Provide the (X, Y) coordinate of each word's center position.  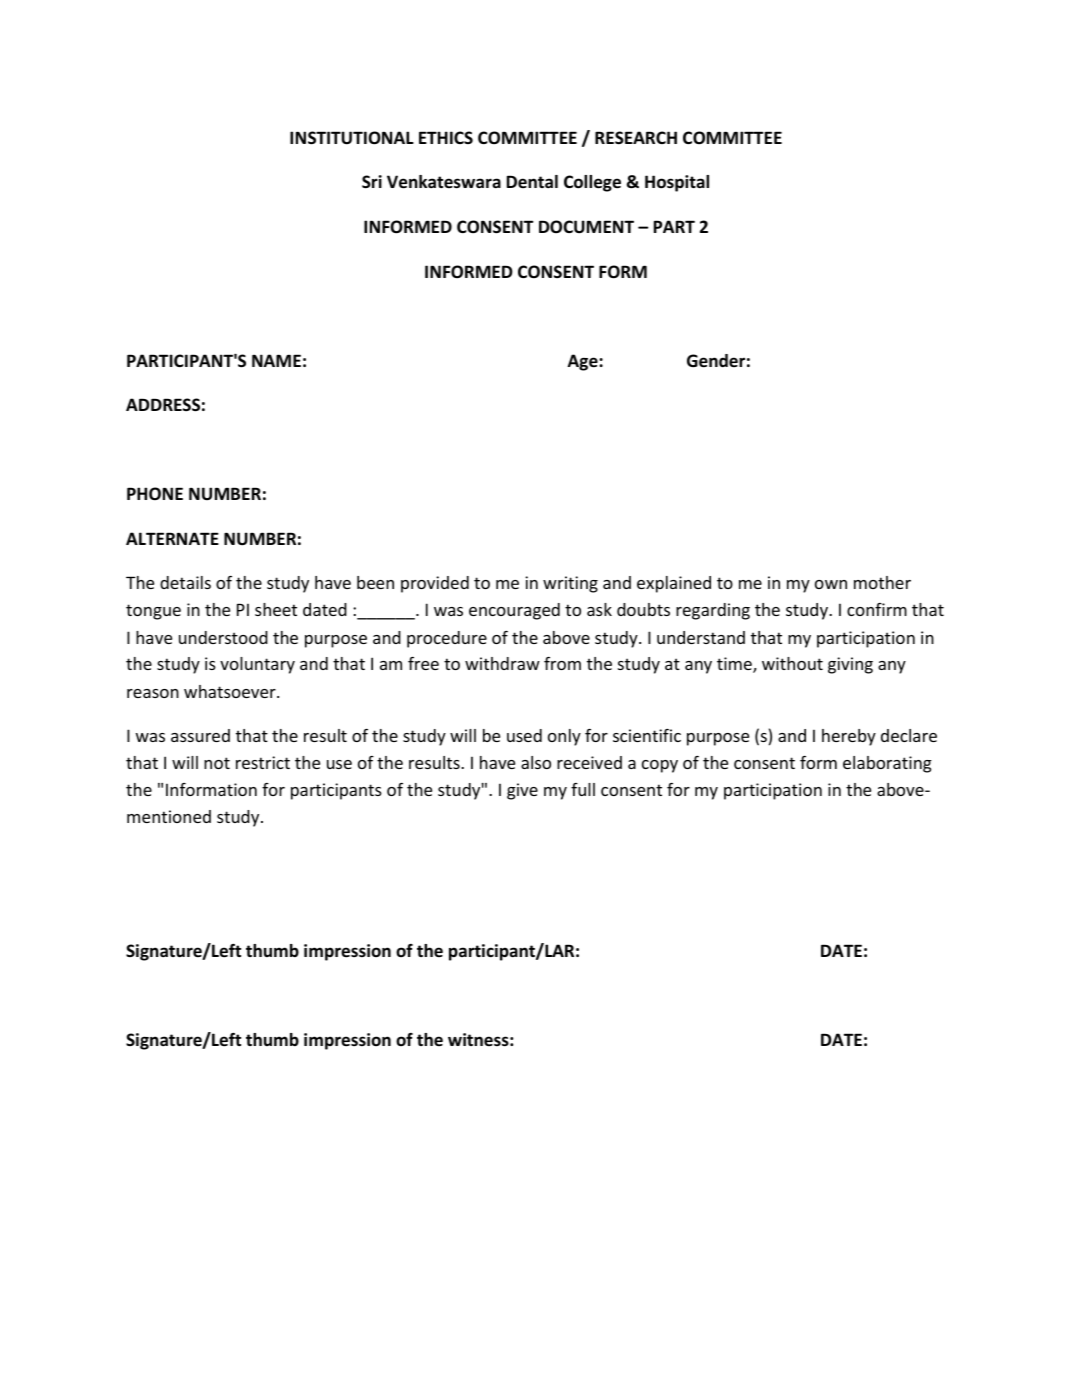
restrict (263, 762)
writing (570, 584)
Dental (532, 181)
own (831, 584)
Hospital (677, 183)
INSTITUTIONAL (352, 138)
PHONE (155, 493)
